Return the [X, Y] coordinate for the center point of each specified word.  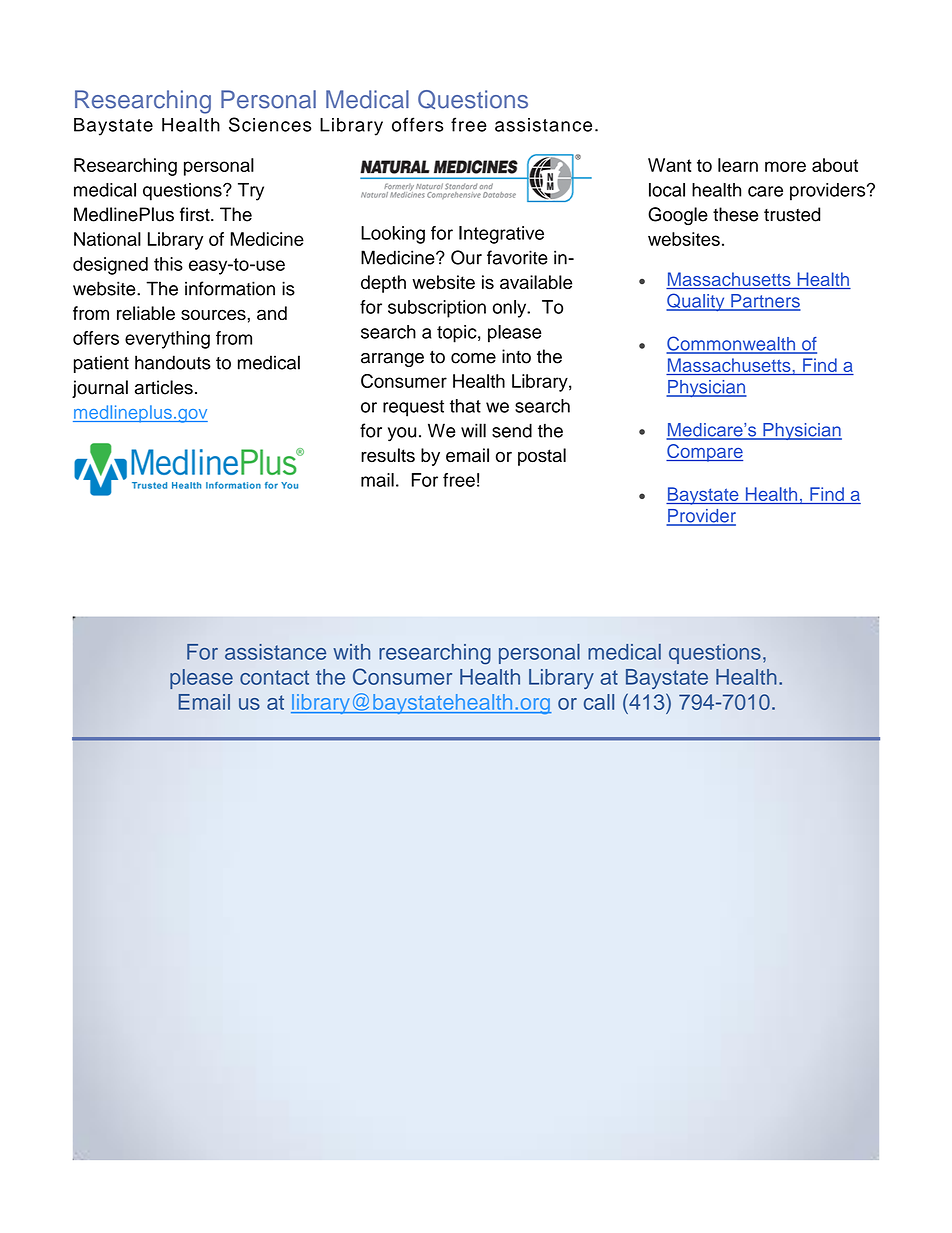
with [351, 652]
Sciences [270, 124]
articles [164, 387]
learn [738, 165]
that [465, 406]
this [168, 264]
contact [274, 677]
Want [670, 165]
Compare [704, 453]
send [512, 430]
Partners [765, 302]
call [599, 702]
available [536, 282]
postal [542, 457]
